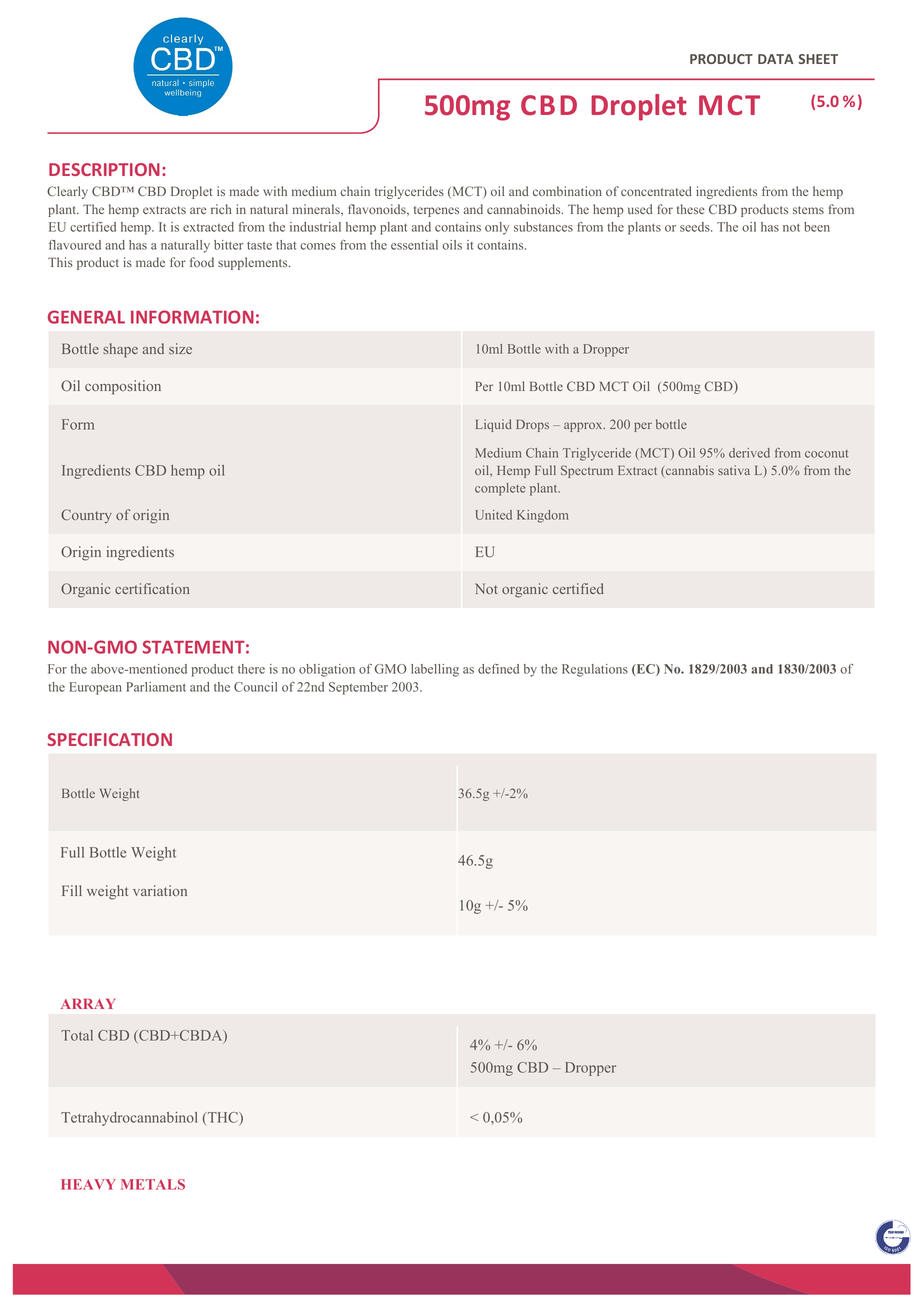 Image resolution: width=924 pixels, height=1308 pixels. Describe the element at coordinates (749, 453) in the image. I see `derived` at that location.
